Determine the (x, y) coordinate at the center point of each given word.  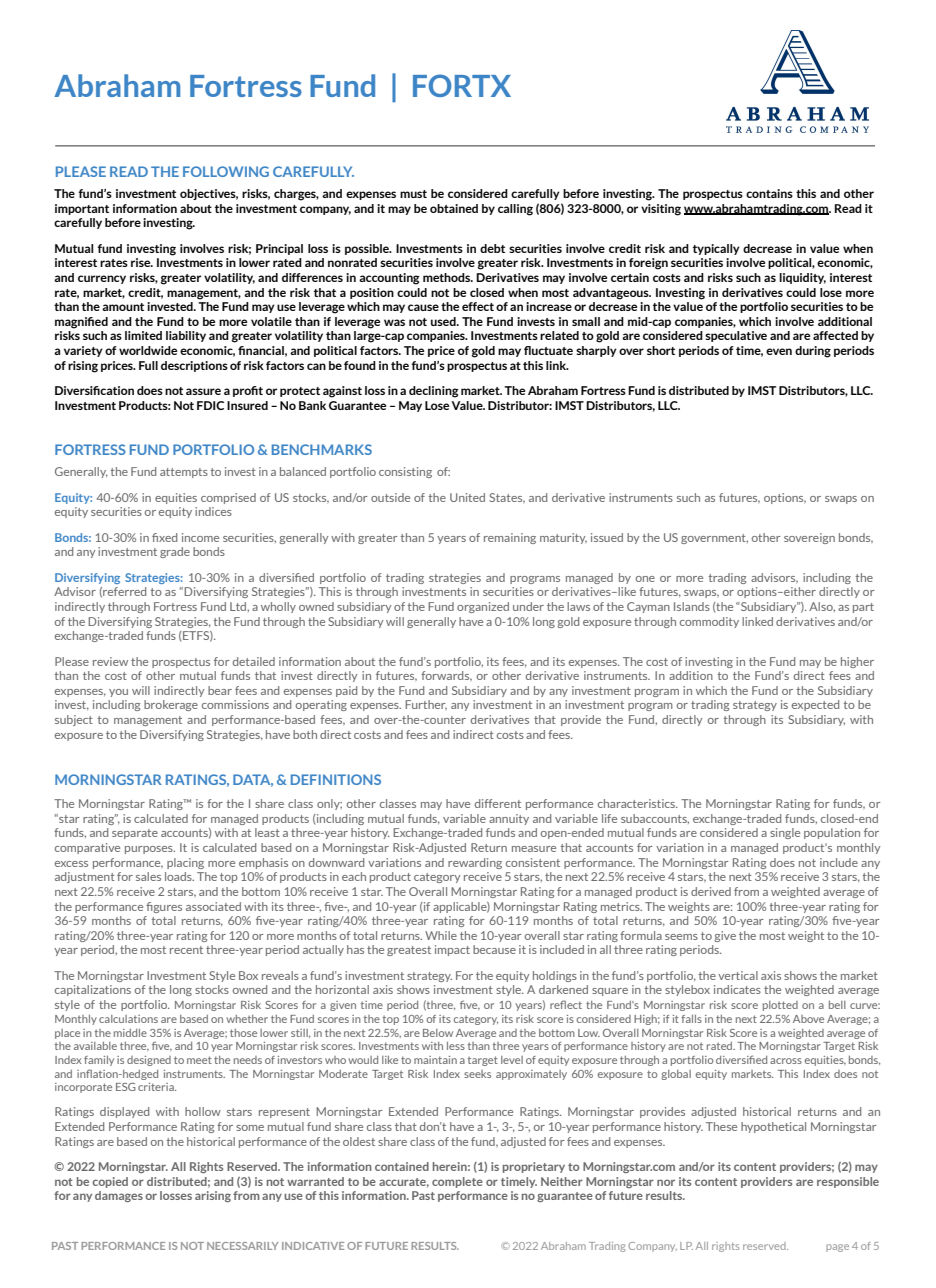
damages (119, 1196)
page (837, 1248)
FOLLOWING (226, 171)
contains (769, 193)
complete (457, 1182)
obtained (454, 208)
